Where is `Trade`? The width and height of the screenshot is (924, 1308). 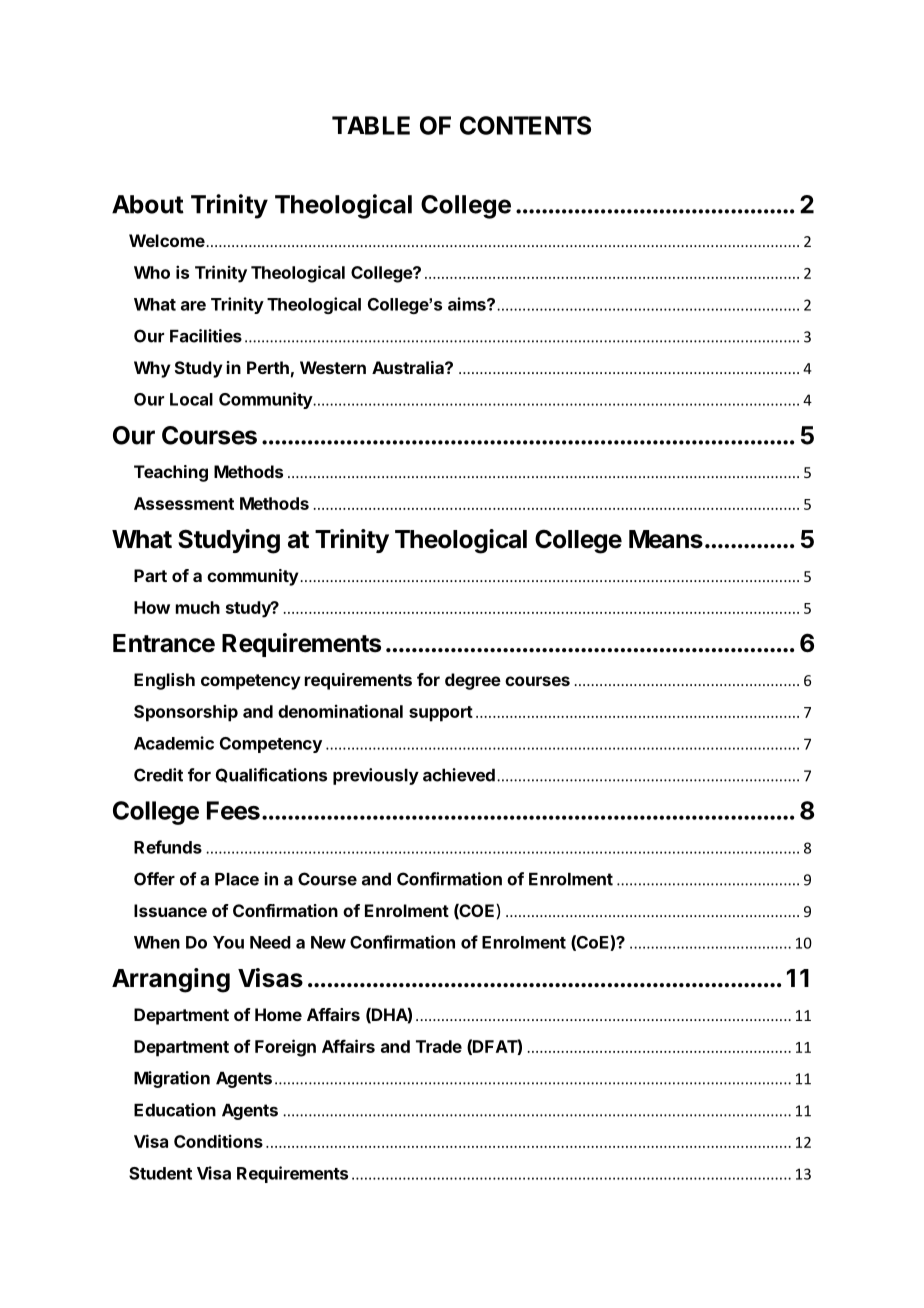
Trade is located at coordinates (439, 1046).
